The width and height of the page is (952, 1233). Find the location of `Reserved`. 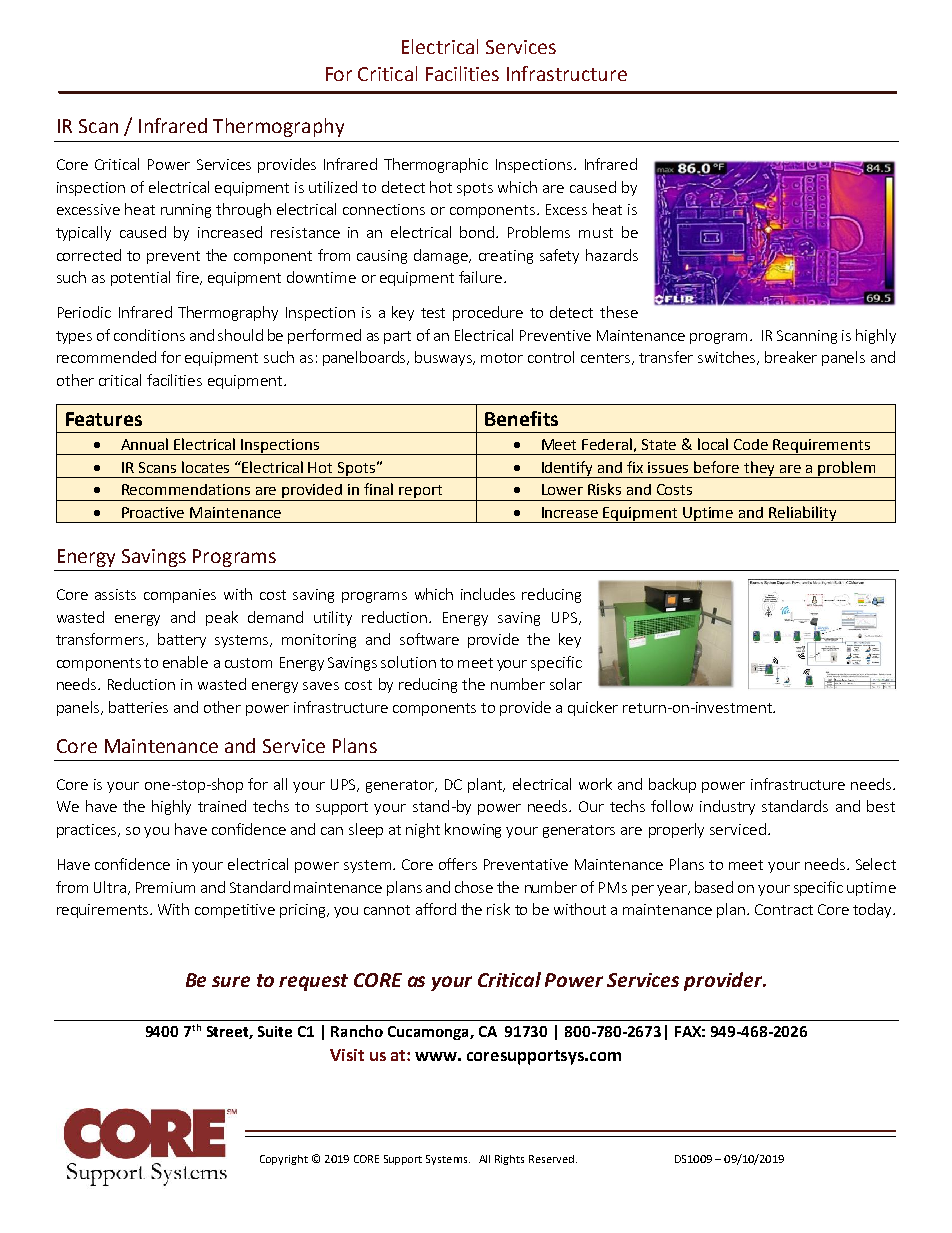

Reserved is located at coordinates (553, 1159).
